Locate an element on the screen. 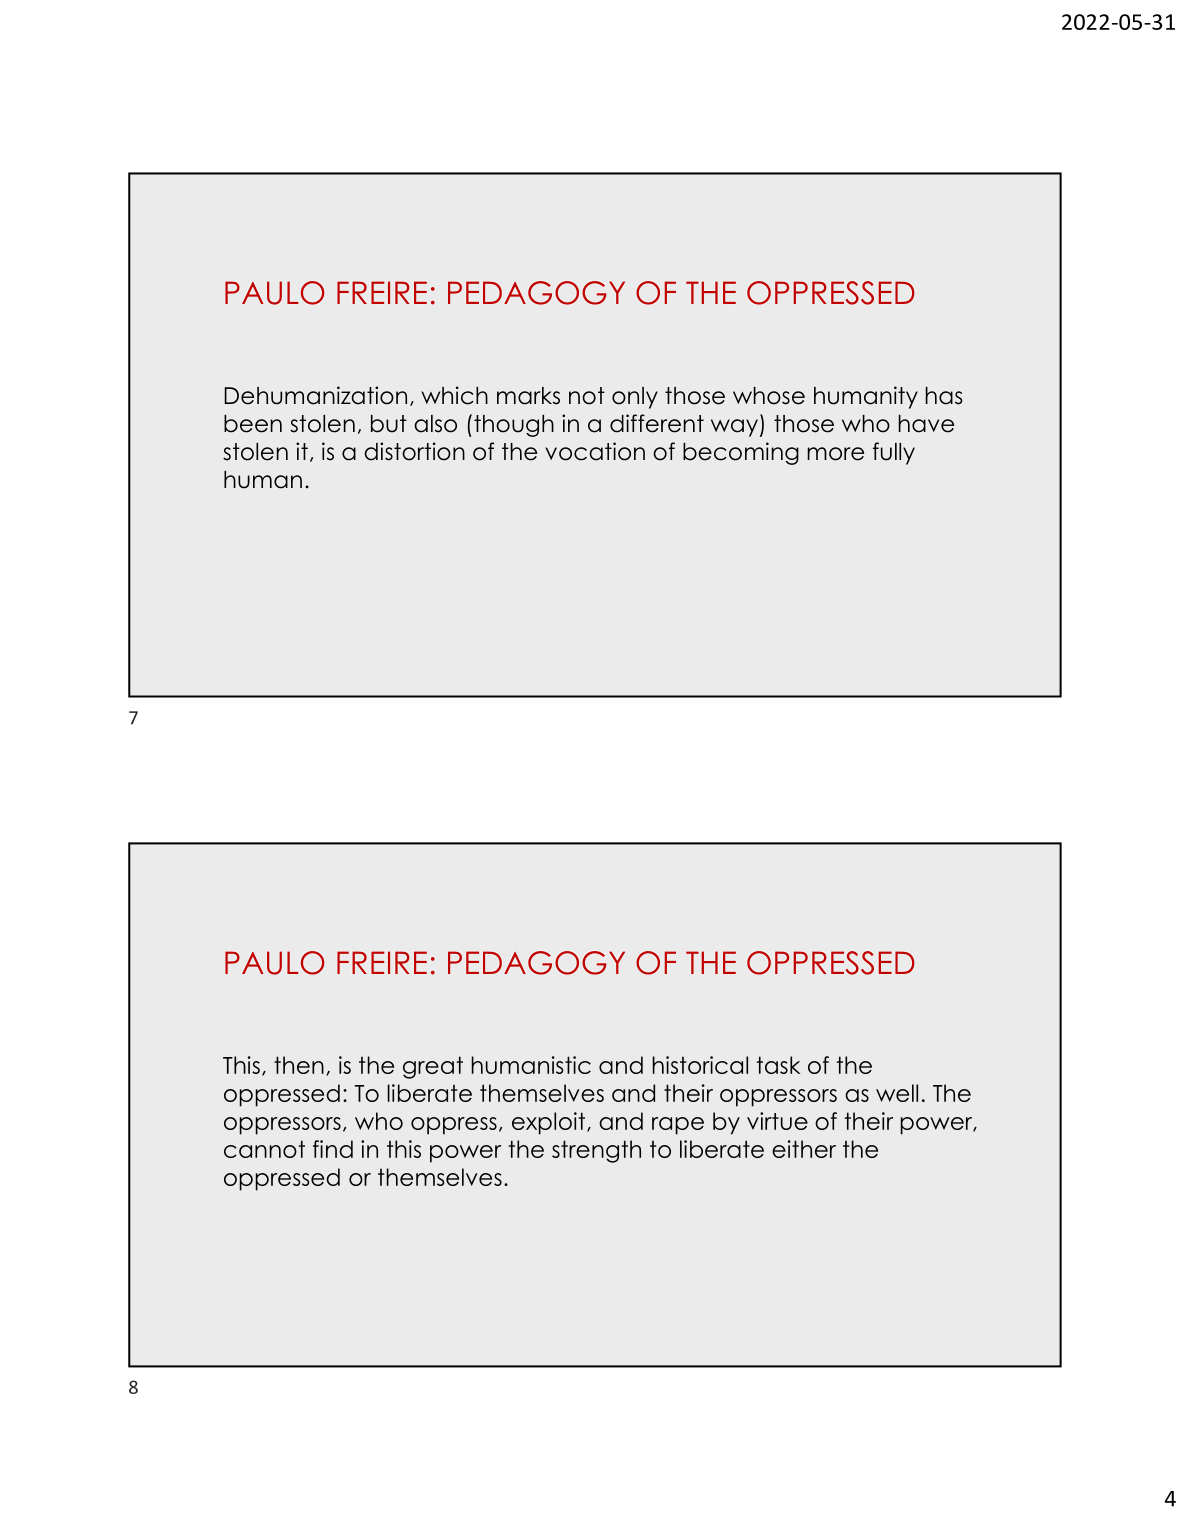  only is located at coordinates (635, 398).
